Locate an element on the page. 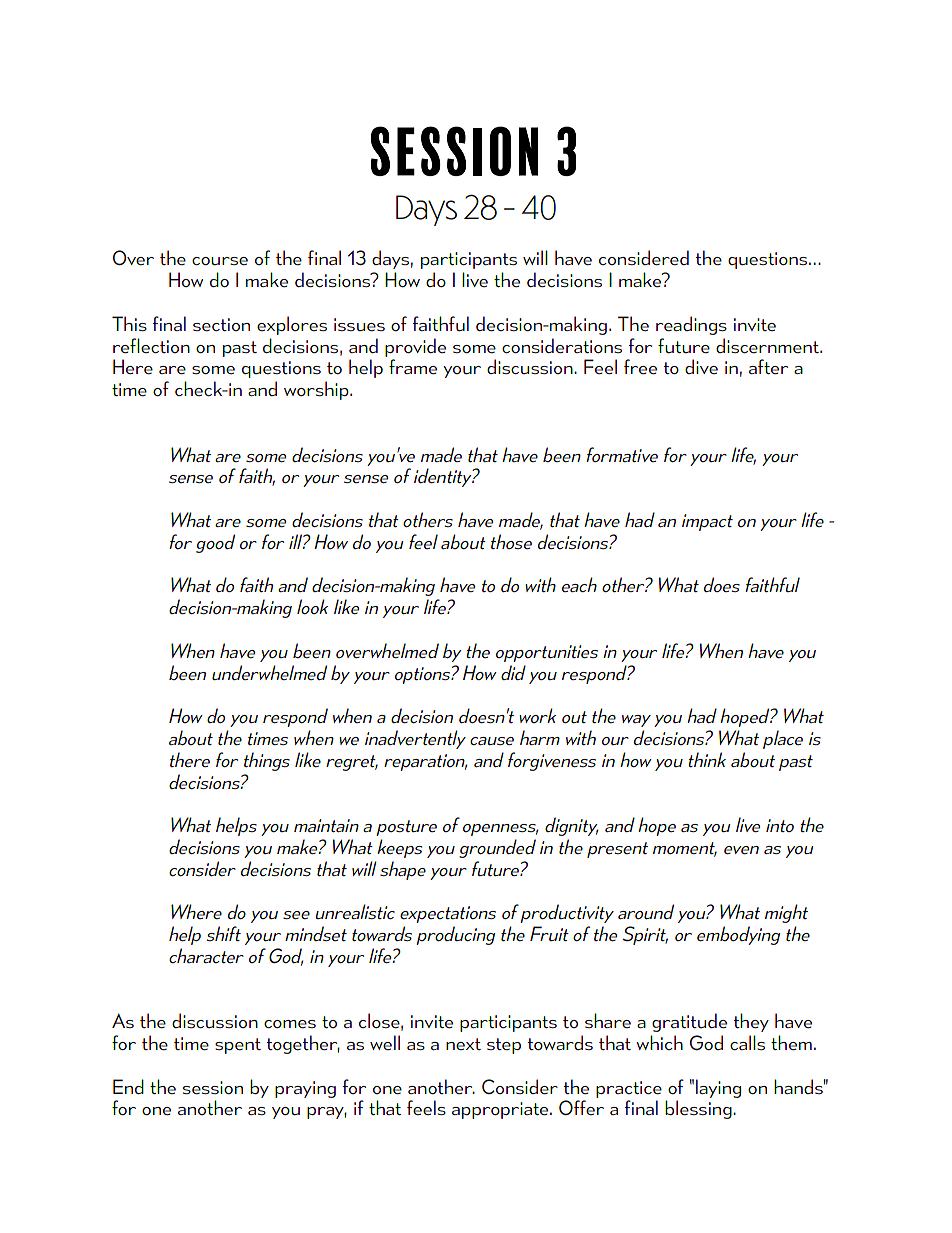 The height and width of the page is (1233, 952). moment is located at coordinates (685, 849).
